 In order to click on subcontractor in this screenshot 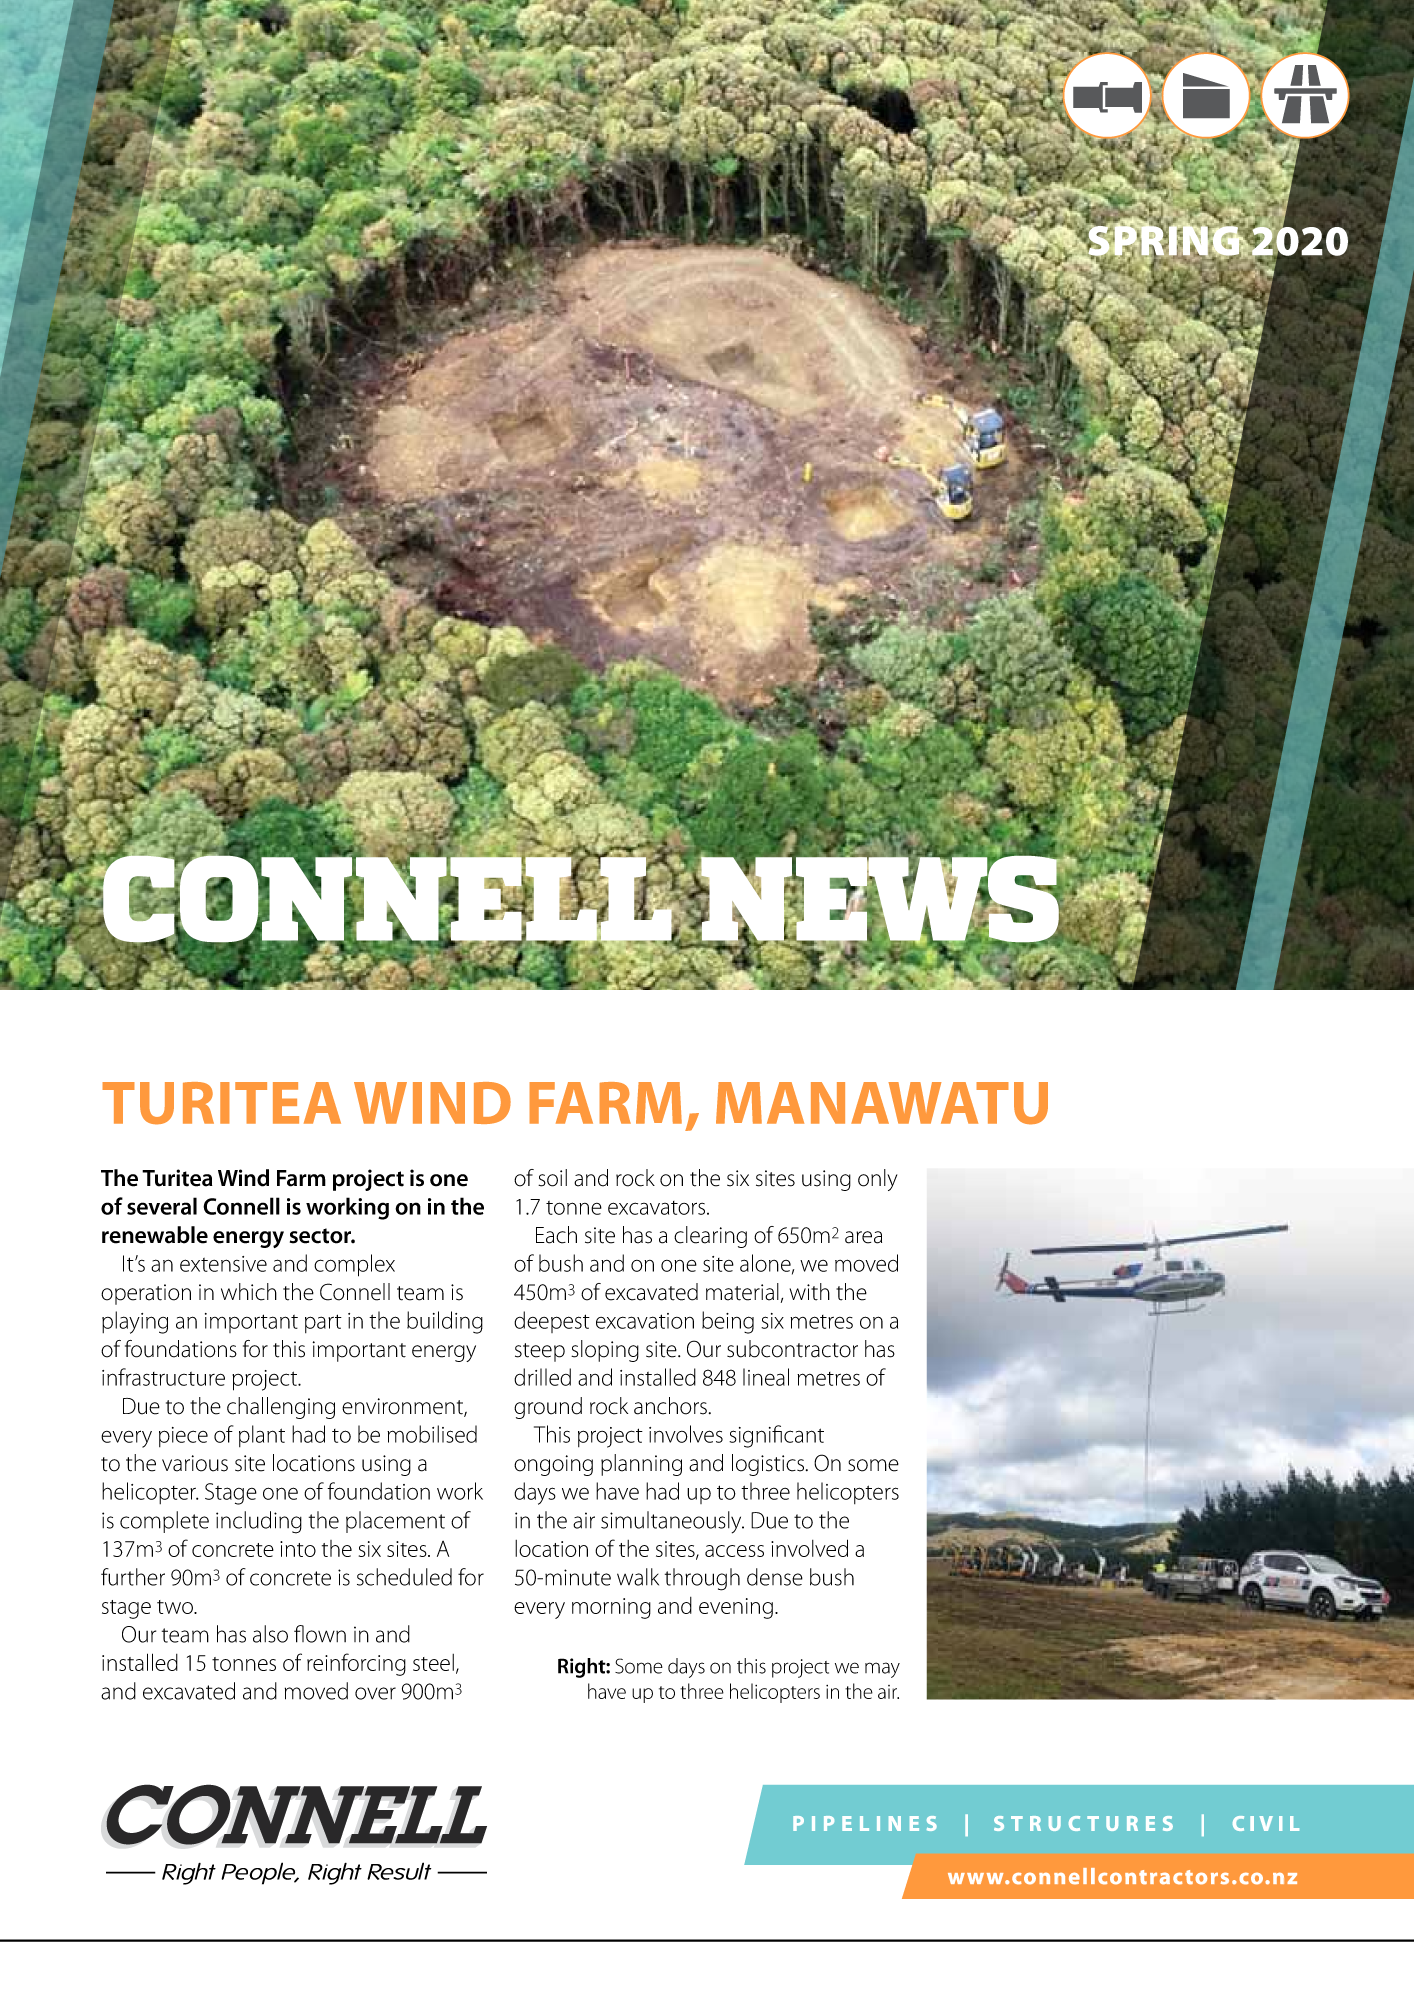, I will do `click(792, 1349)`.
